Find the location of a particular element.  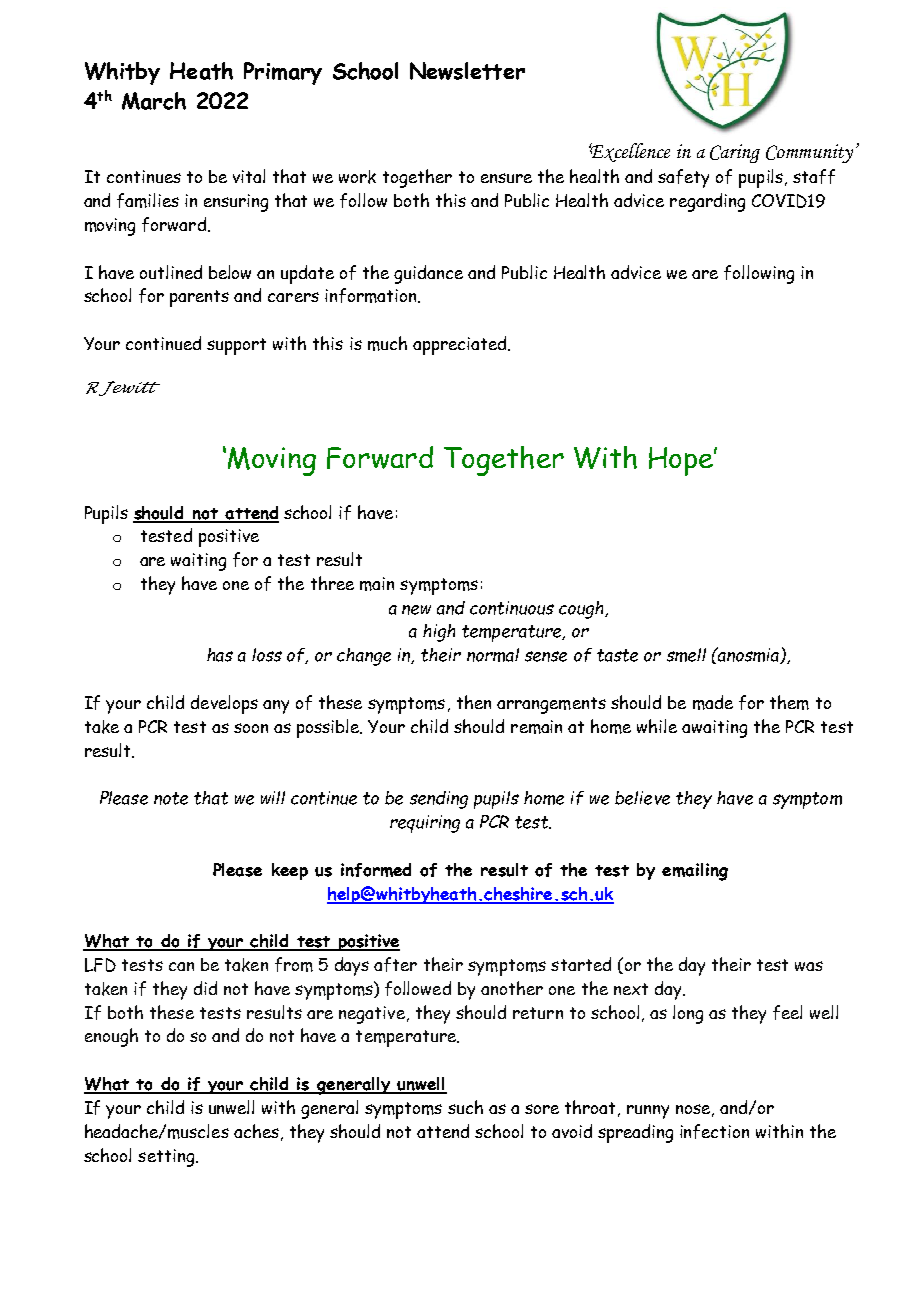

setting is located at coordinates (167, 1158).
